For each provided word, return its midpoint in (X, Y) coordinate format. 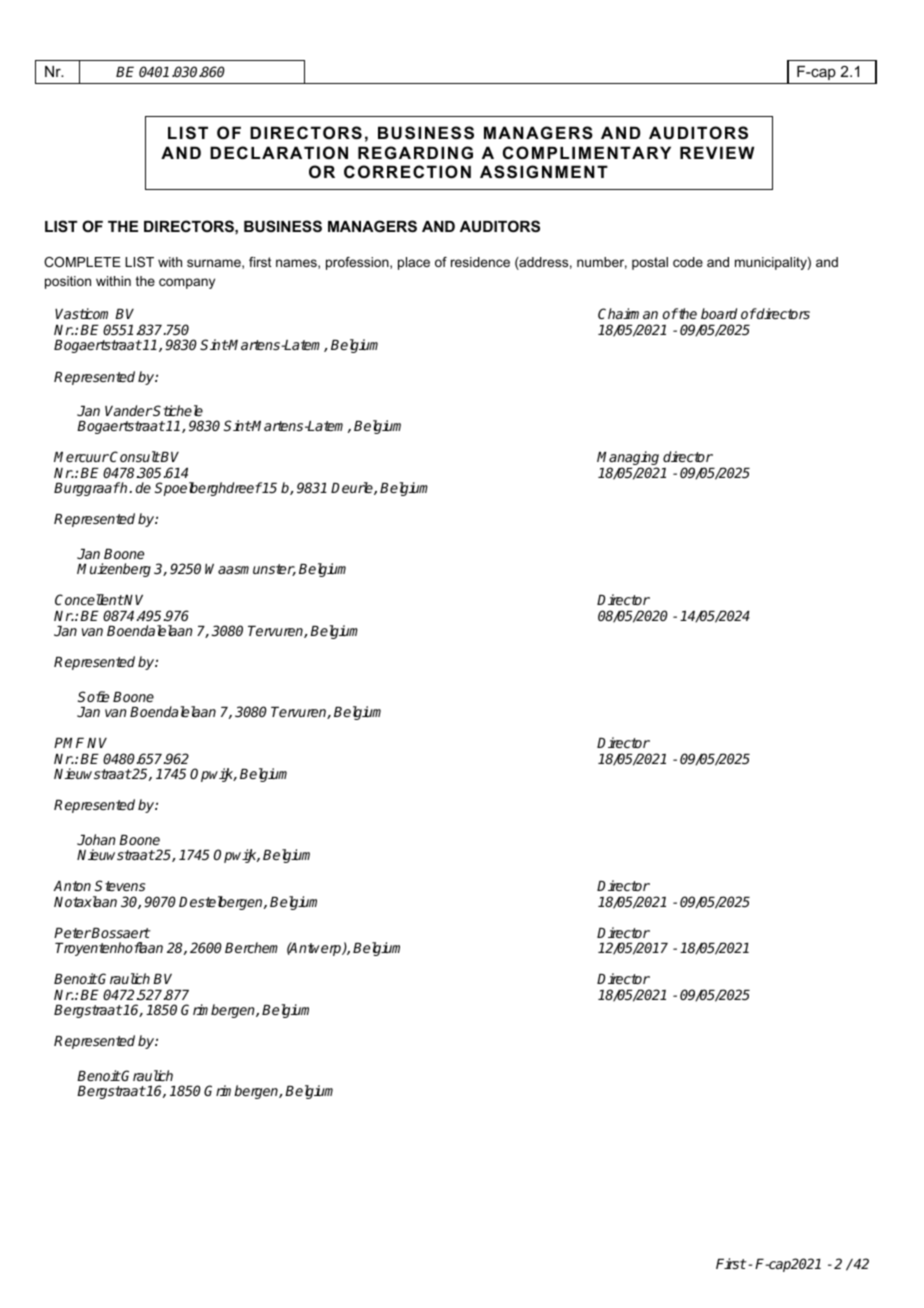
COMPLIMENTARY (587, 152)
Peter (72, 933)
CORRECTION (407, 171)
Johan (96, 839)
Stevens (120, 885)
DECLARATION (279, 152)
